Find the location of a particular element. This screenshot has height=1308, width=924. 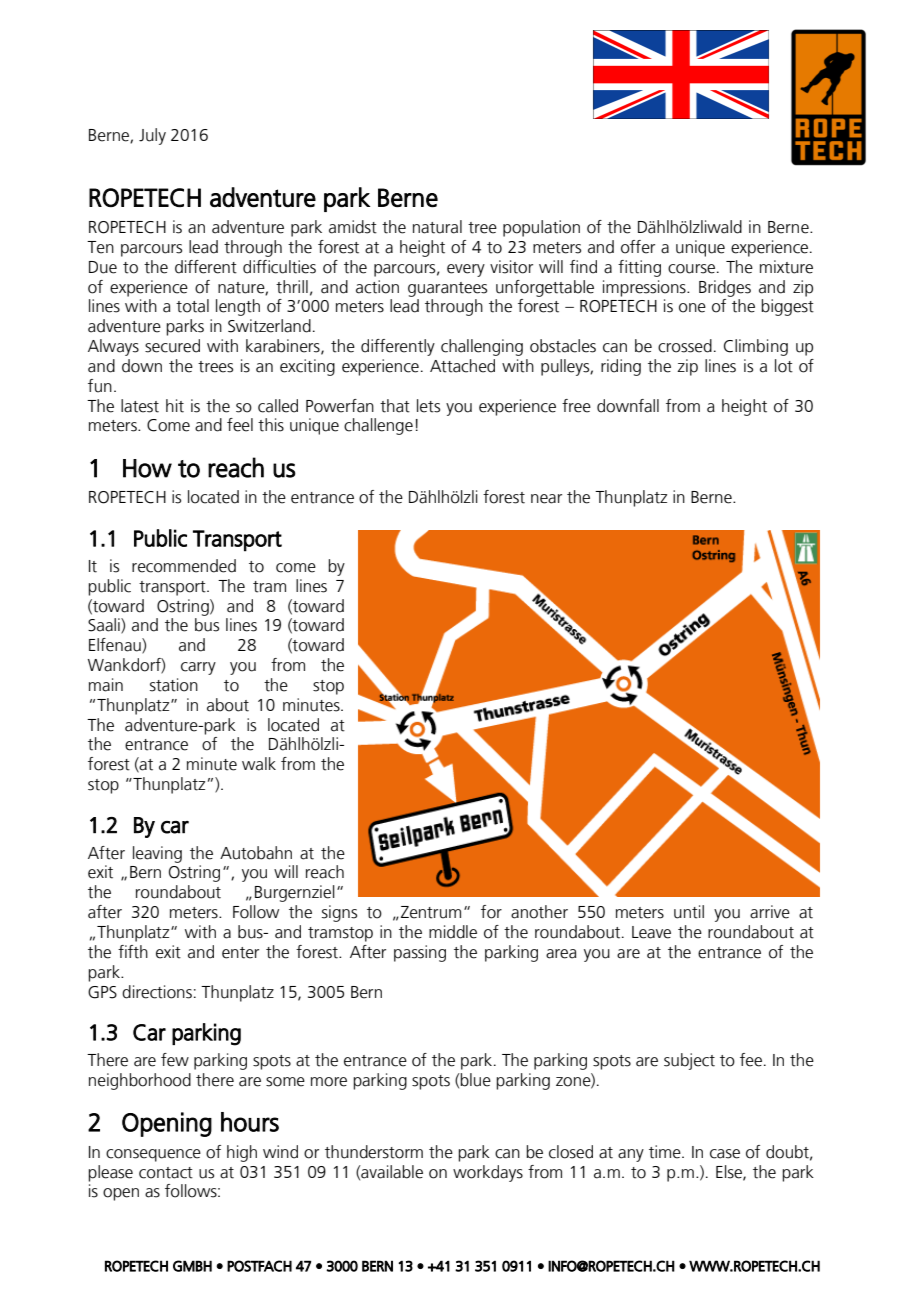

offer is located at coordinates (638, 247).
